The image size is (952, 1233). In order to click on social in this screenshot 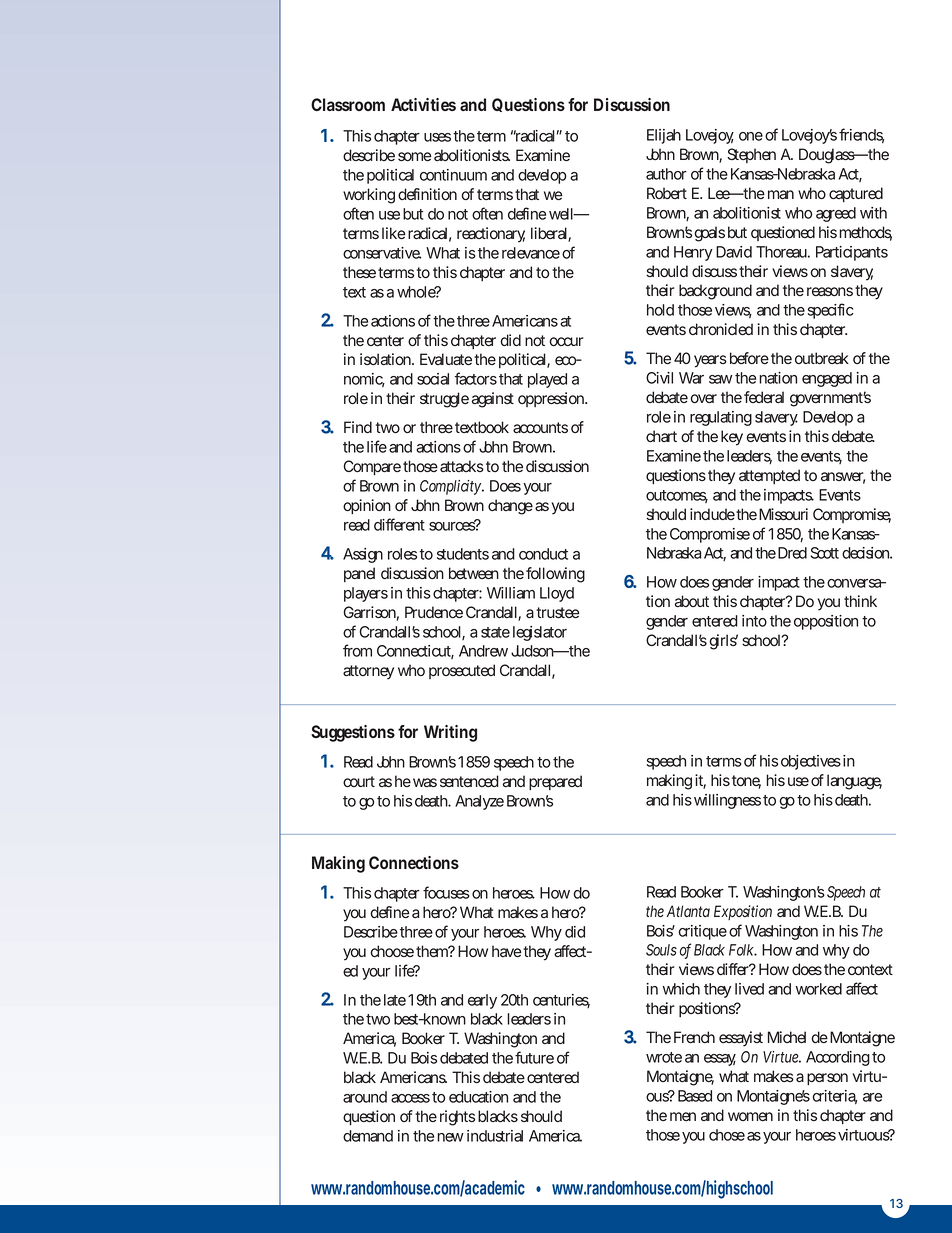, I will do `click(433, 379)`.
